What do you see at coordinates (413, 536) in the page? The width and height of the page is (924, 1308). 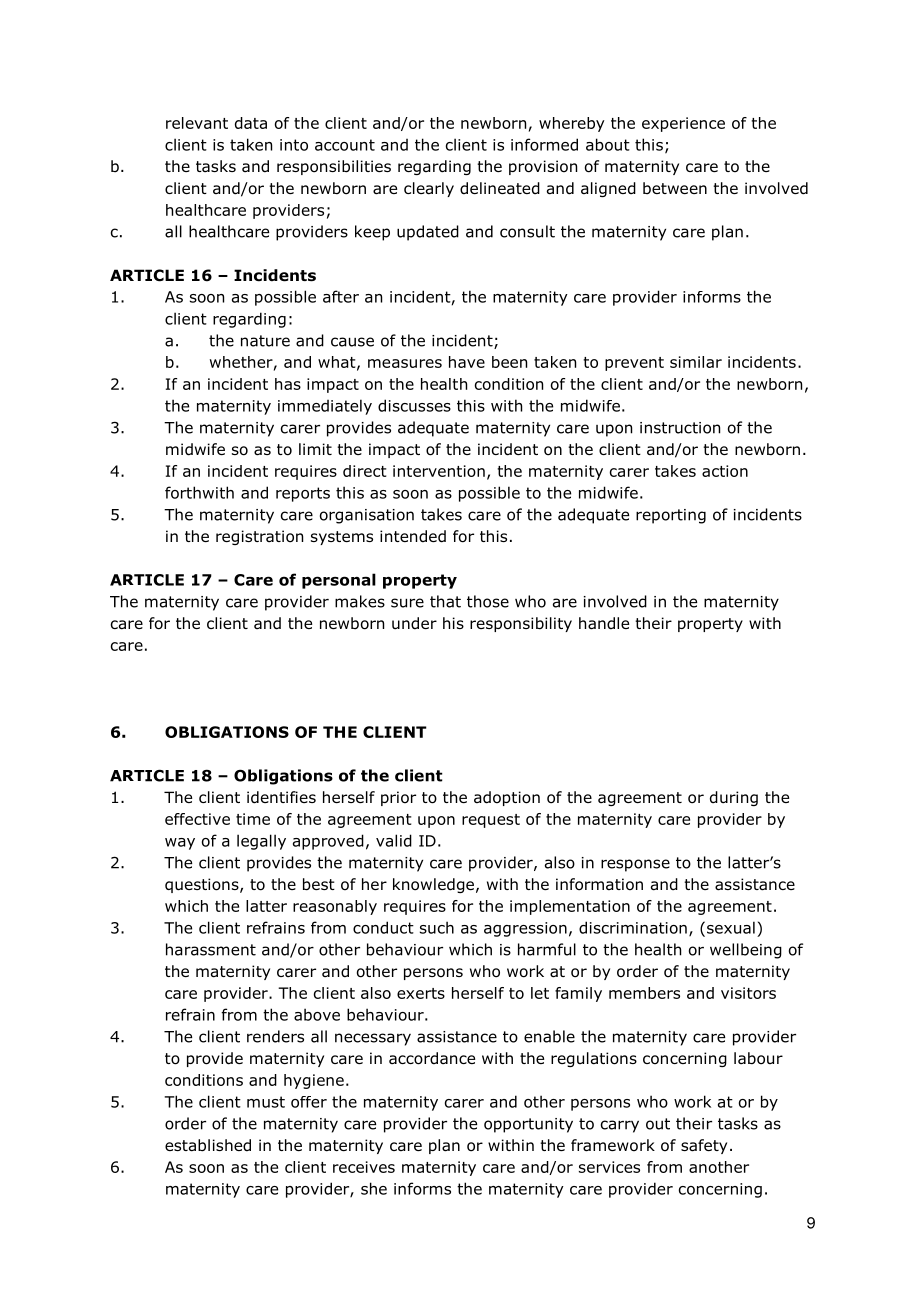 I see `intended` at bounding box center [413, 536].
